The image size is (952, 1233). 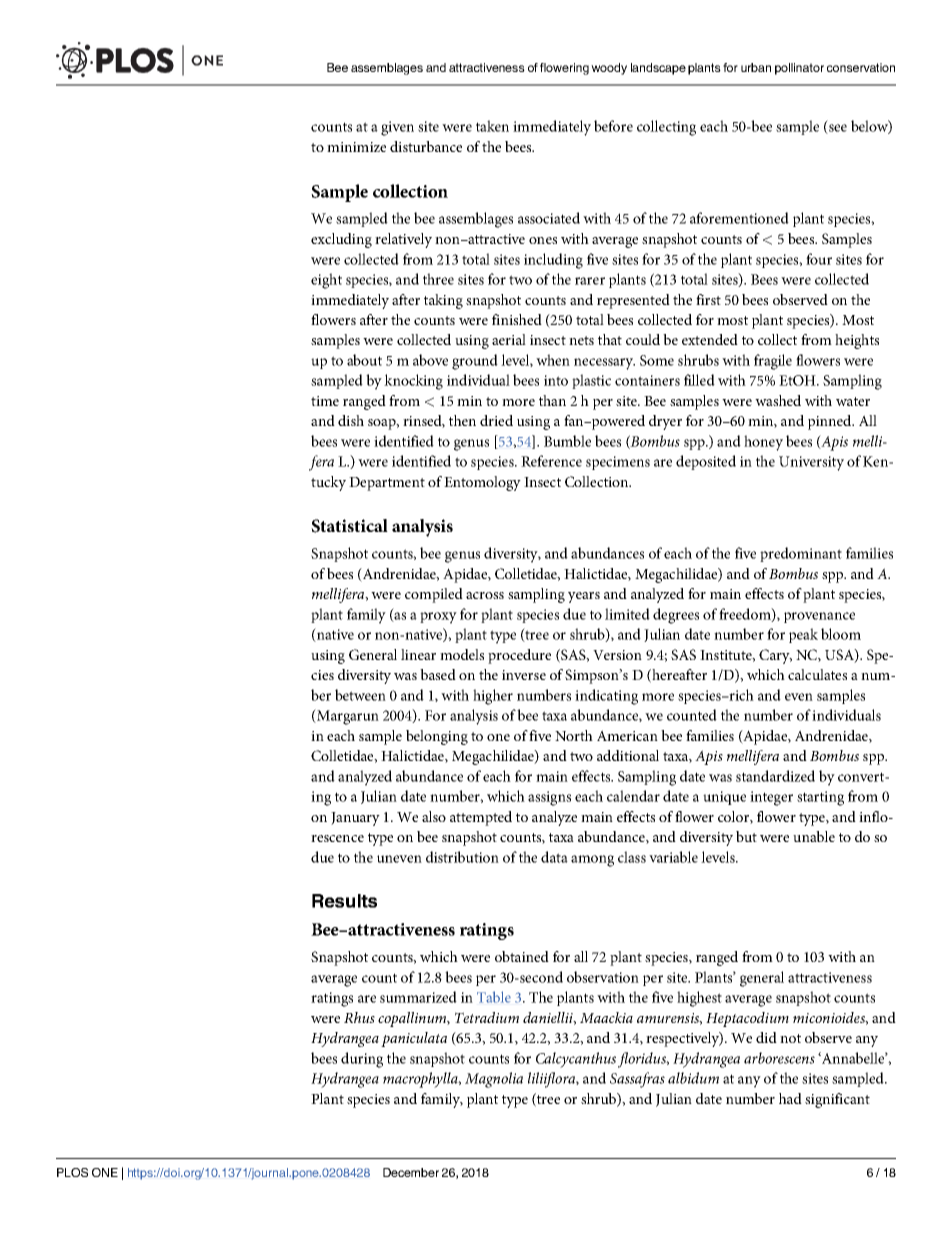 I want to click on Statistical, so click(x=349, y=526).
